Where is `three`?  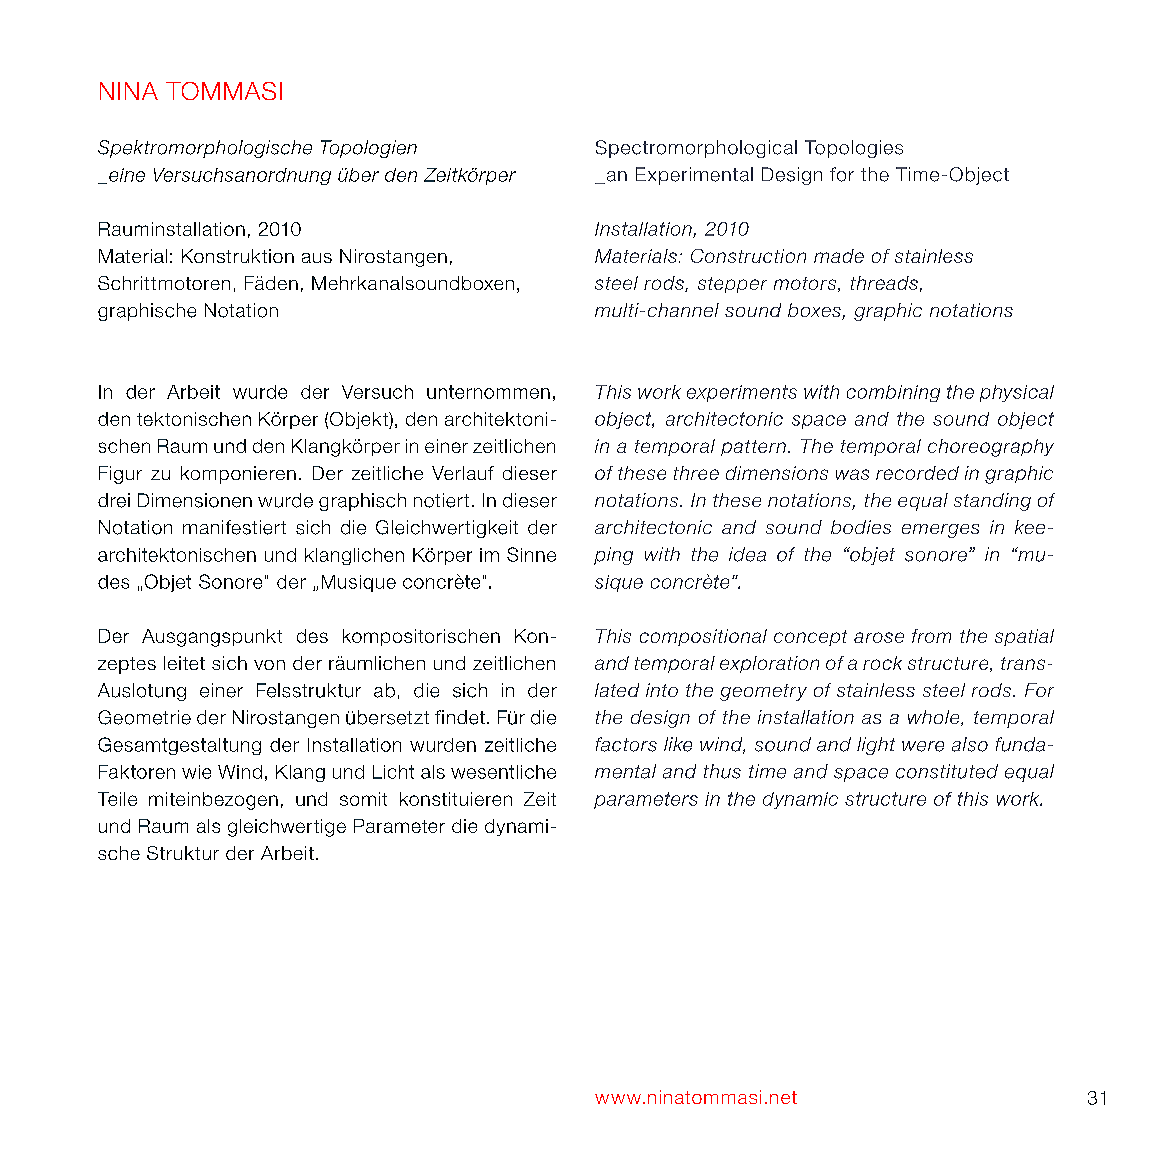
three is located at coordinates (696, 473).
